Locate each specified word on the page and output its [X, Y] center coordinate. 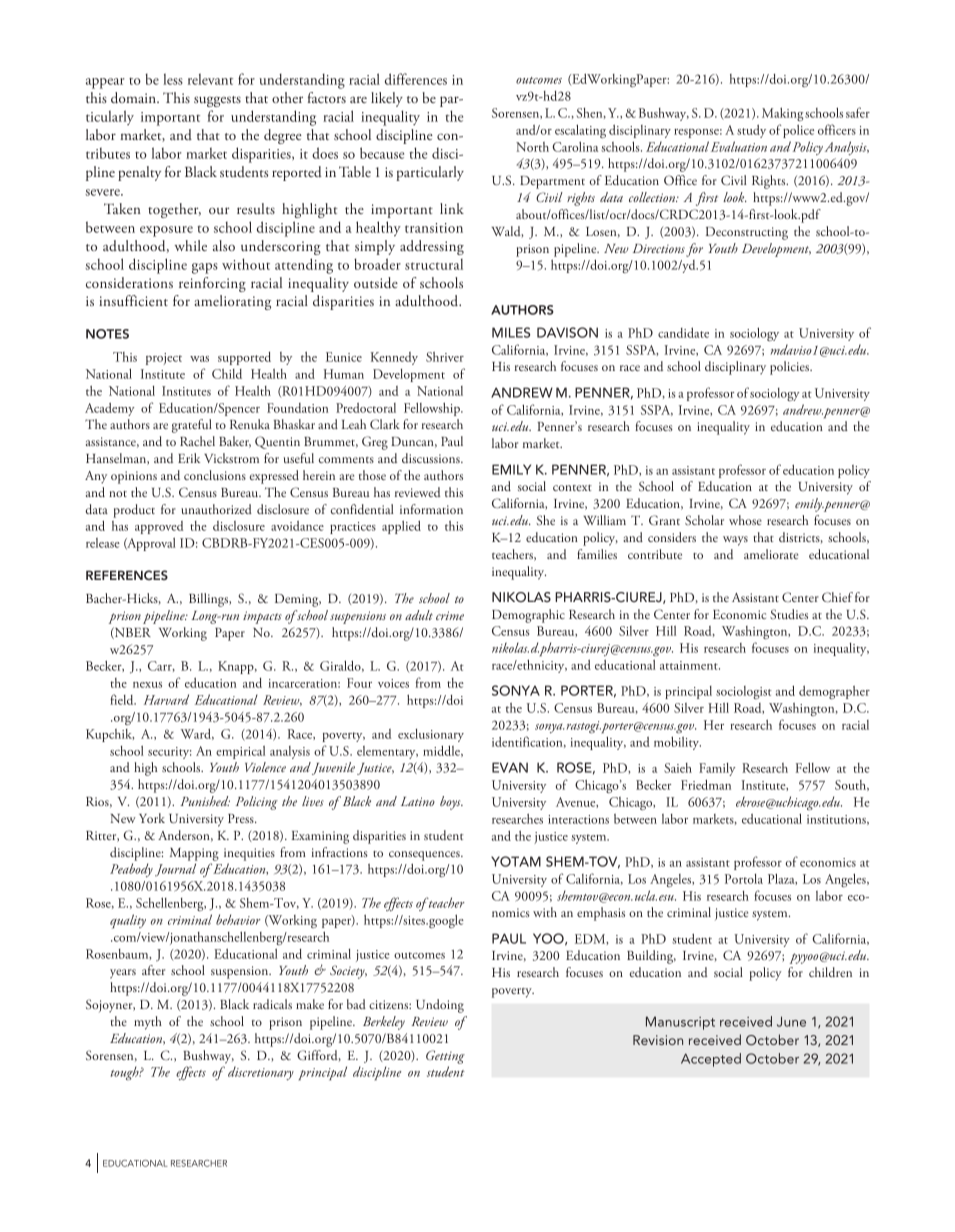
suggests [217, 101]
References [127, 575]
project [164, 359]
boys [451, 803]
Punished [205, 801]
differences [416, 79]
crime [450, 615]
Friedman [706, 784]
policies [790, 368]
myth [148, 1023]
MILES [511, 332]
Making [782, 114]
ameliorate [771, 554]
